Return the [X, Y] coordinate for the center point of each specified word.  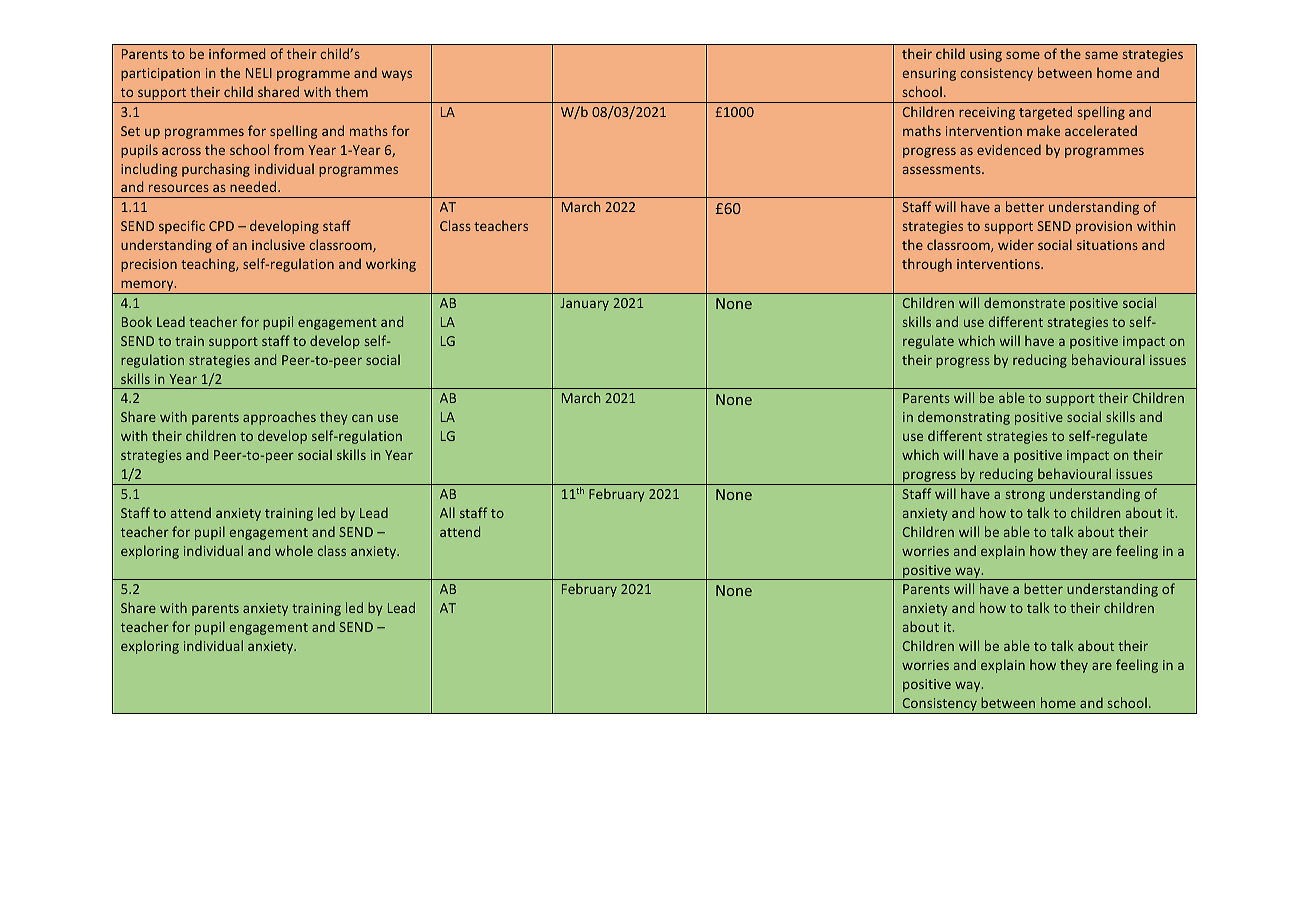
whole [294, 550]
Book [137, 321]
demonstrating [964, 418]
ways [397, 75]
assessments [943, 169]
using [986, 55]
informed [237, 53]
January [584, 304]
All [447, 512]
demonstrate [1024, 302]
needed [254, 186]
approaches [279, 418]
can [362, 418]
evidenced [1009, 149]
